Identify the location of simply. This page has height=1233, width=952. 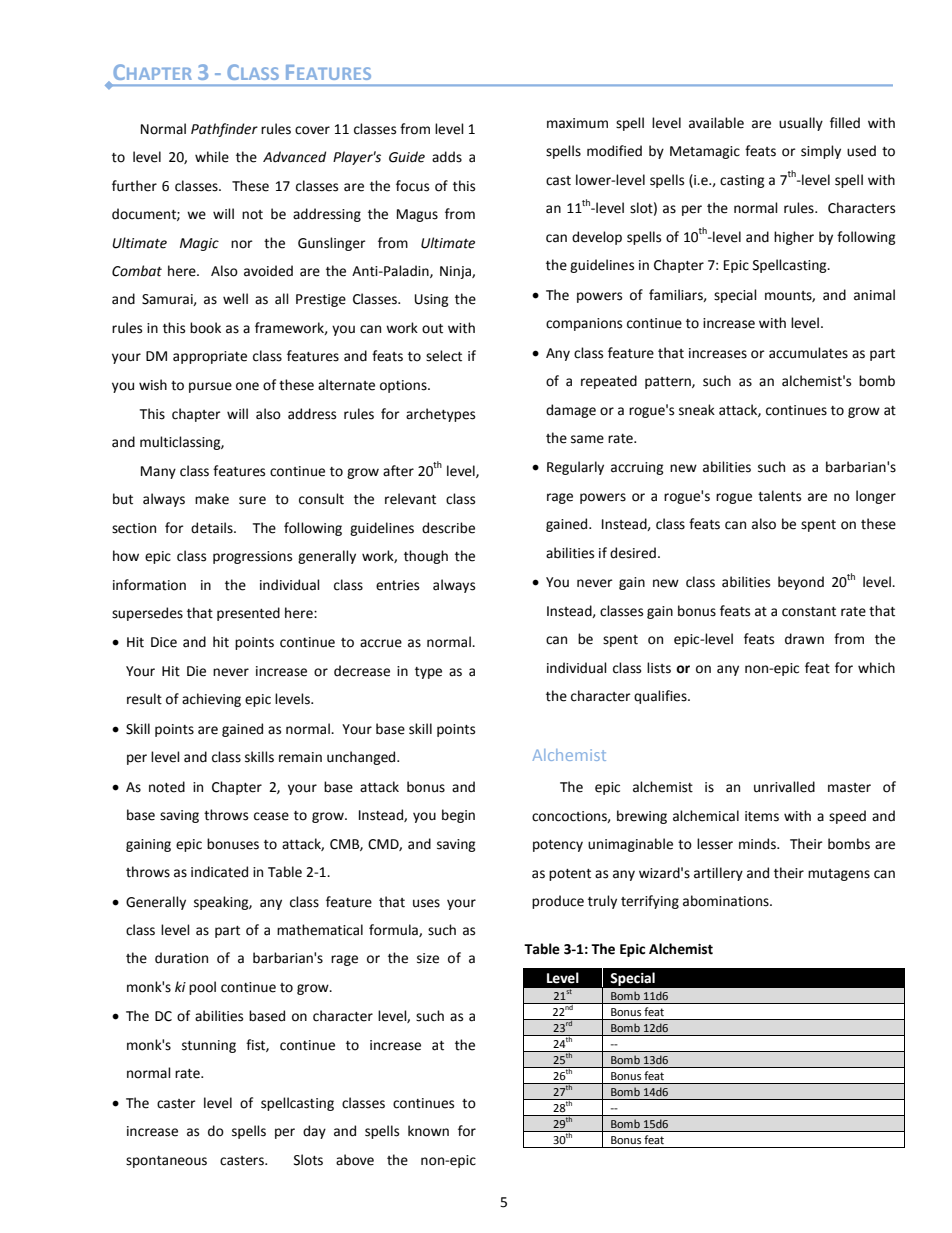
(821, 152).
